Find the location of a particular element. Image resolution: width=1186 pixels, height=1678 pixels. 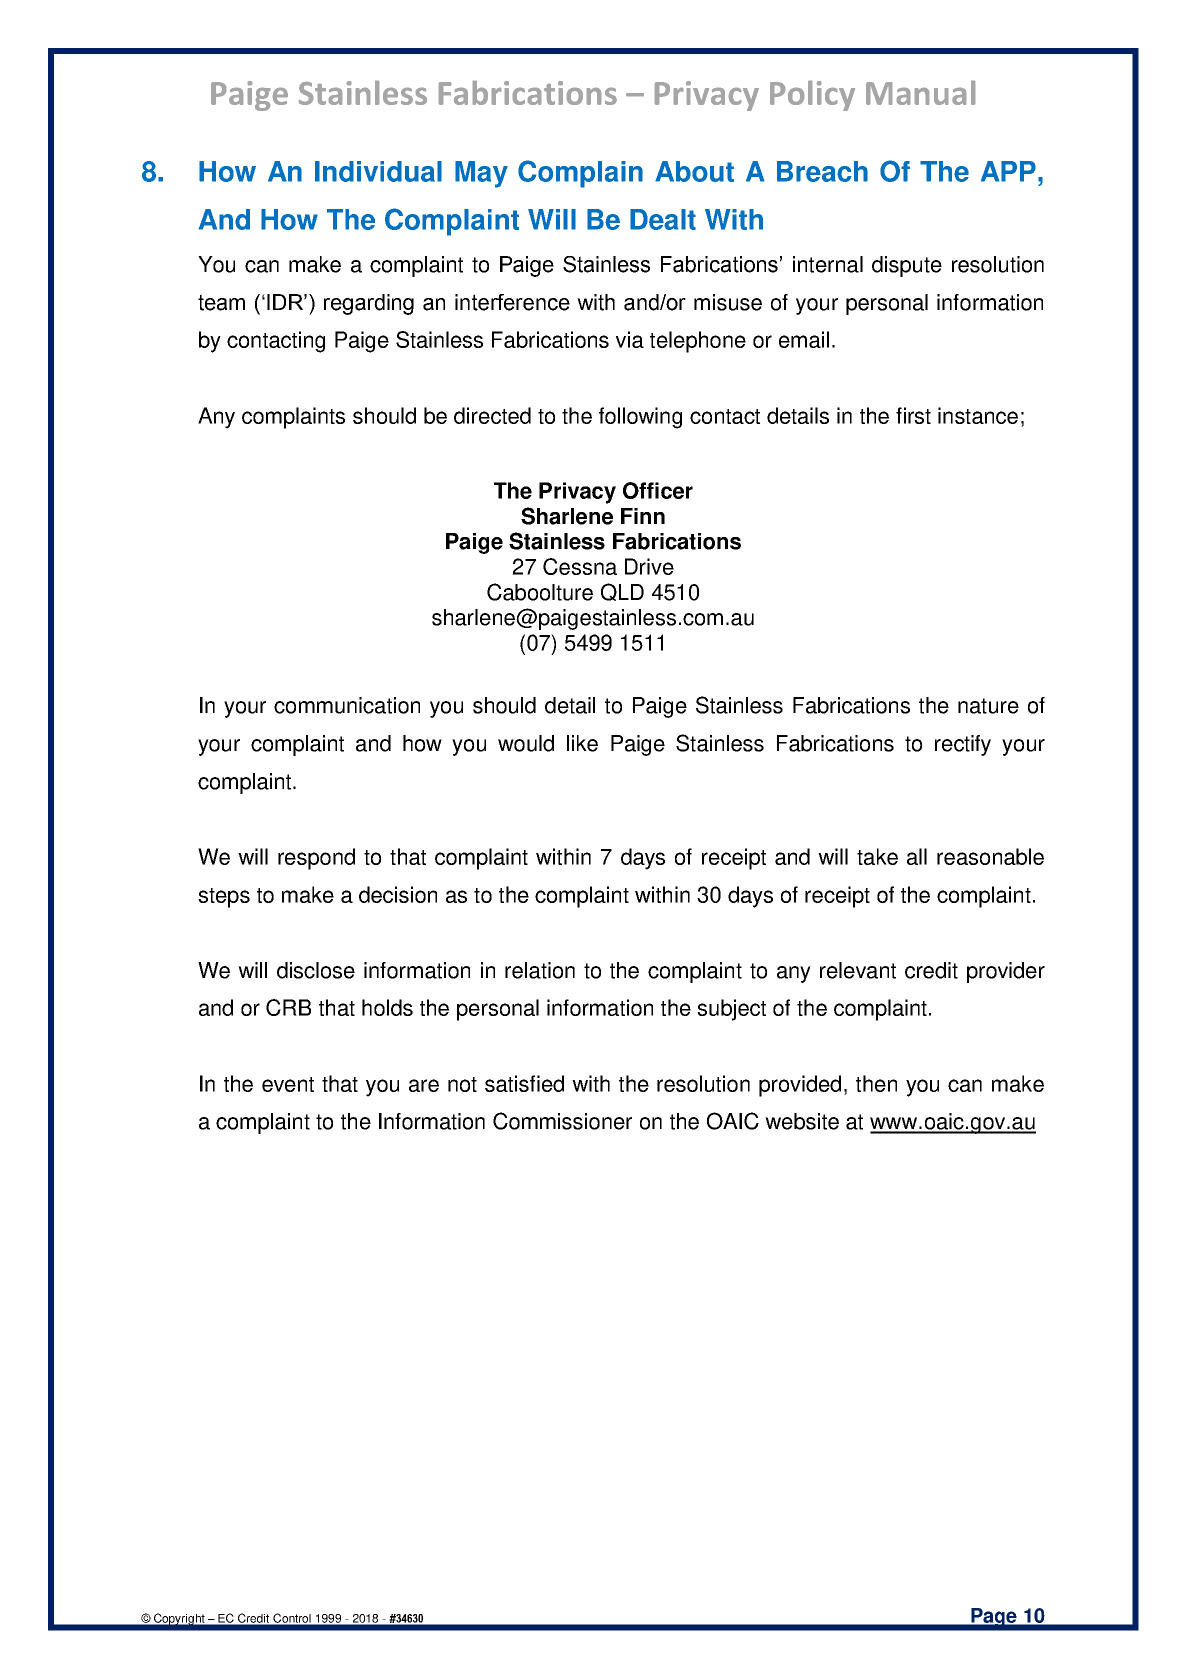

Commissioner is located at coordinates (562, 1121).
